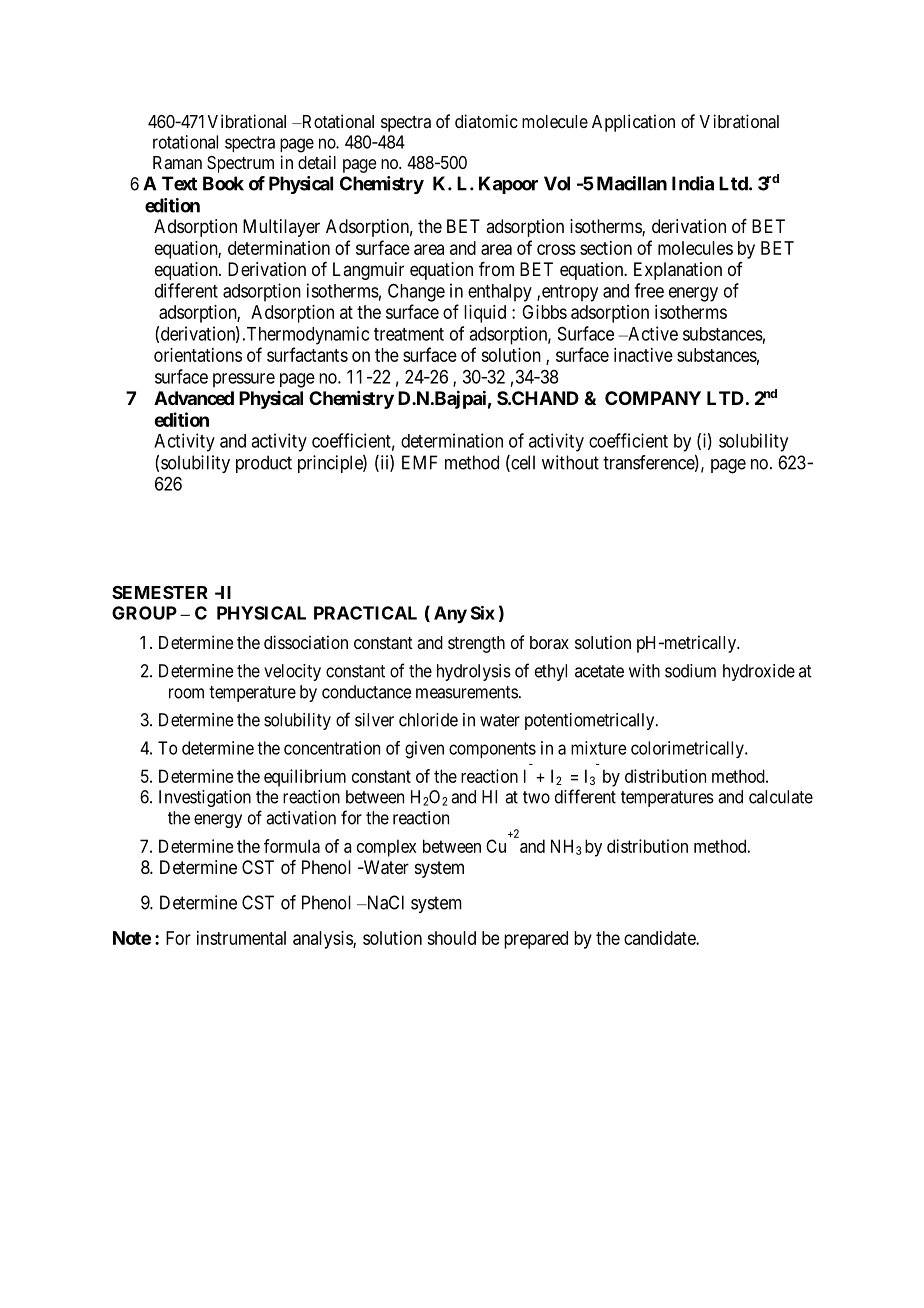 Image resolution: width=924 pixels, height=1308 pixels. I want to click on chloride, so click(428, 720).
